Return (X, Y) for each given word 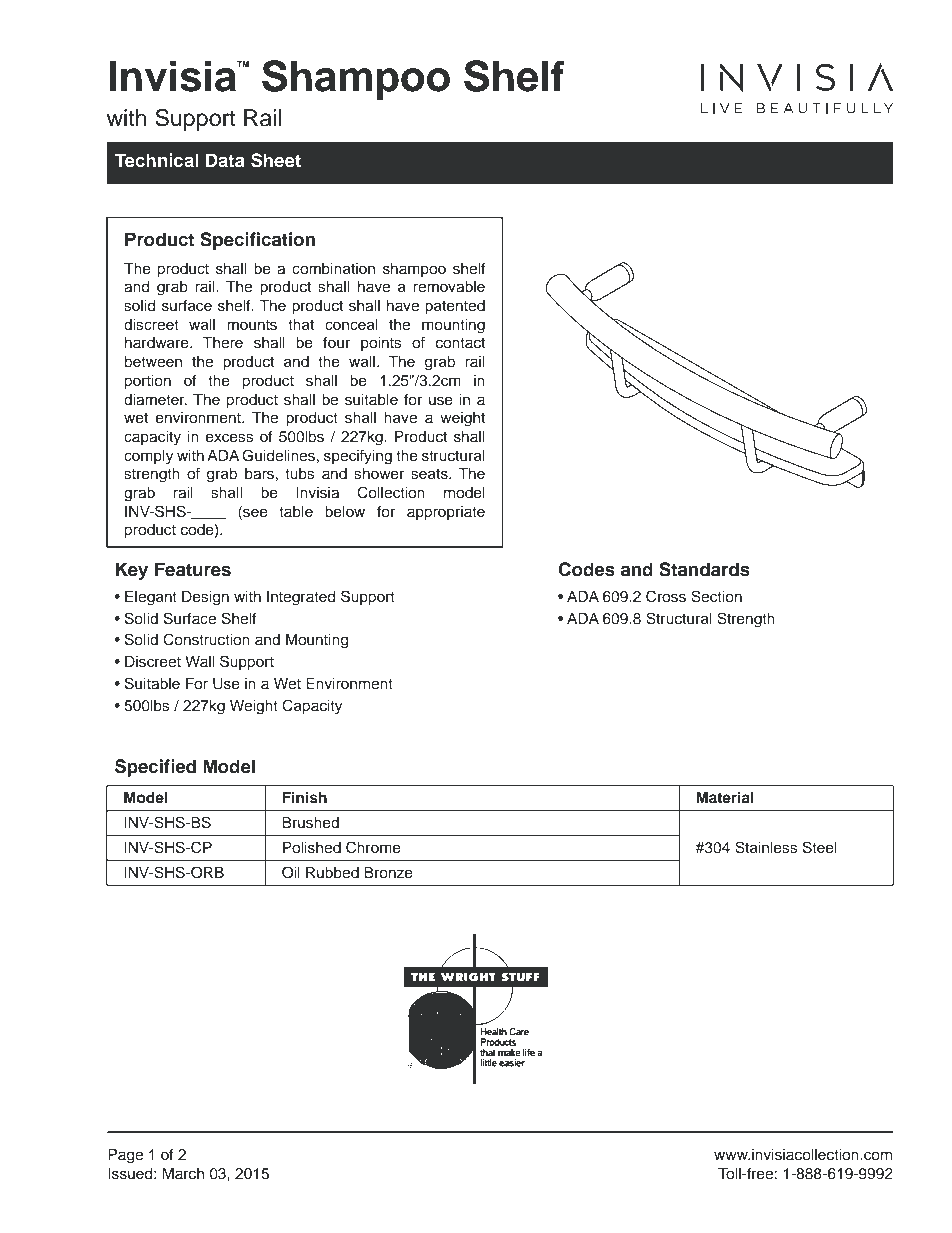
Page (125, 1156)
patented (455, 307)
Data (225, 160)
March (183, 1174)
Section (716, 596)
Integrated (301, 598)
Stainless (766, 847)
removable (449, 287)
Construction (206, 639)
